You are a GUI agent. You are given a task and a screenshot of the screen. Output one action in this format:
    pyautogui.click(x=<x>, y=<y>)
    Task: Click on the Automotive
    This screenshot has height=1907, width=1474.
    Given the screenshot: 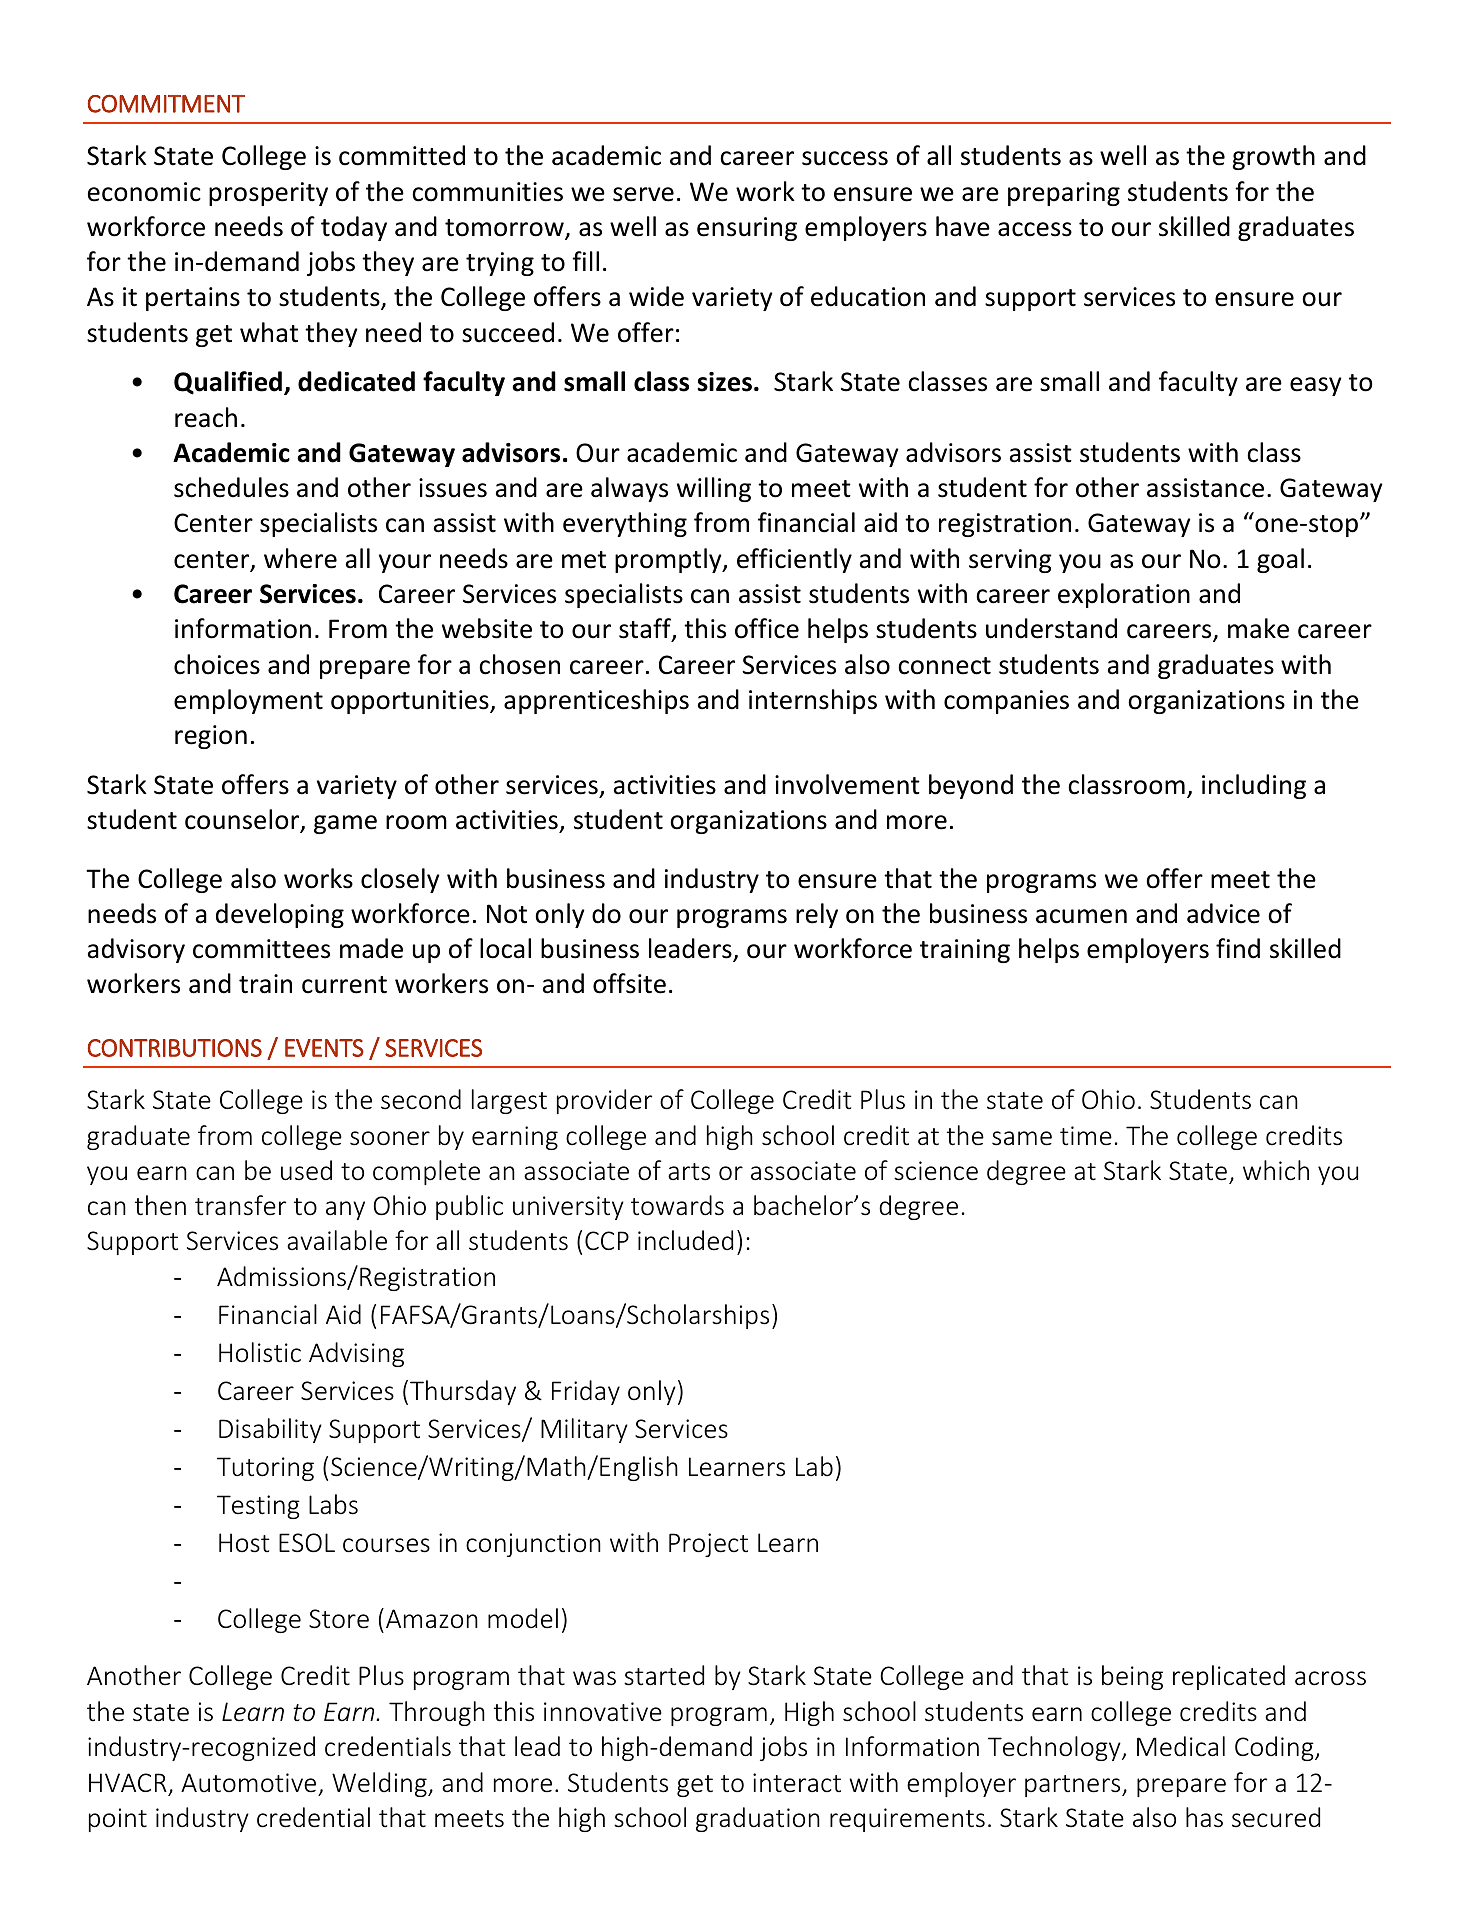 What is the action you would take?
    pyautogui.click(x=248, y=1783)
